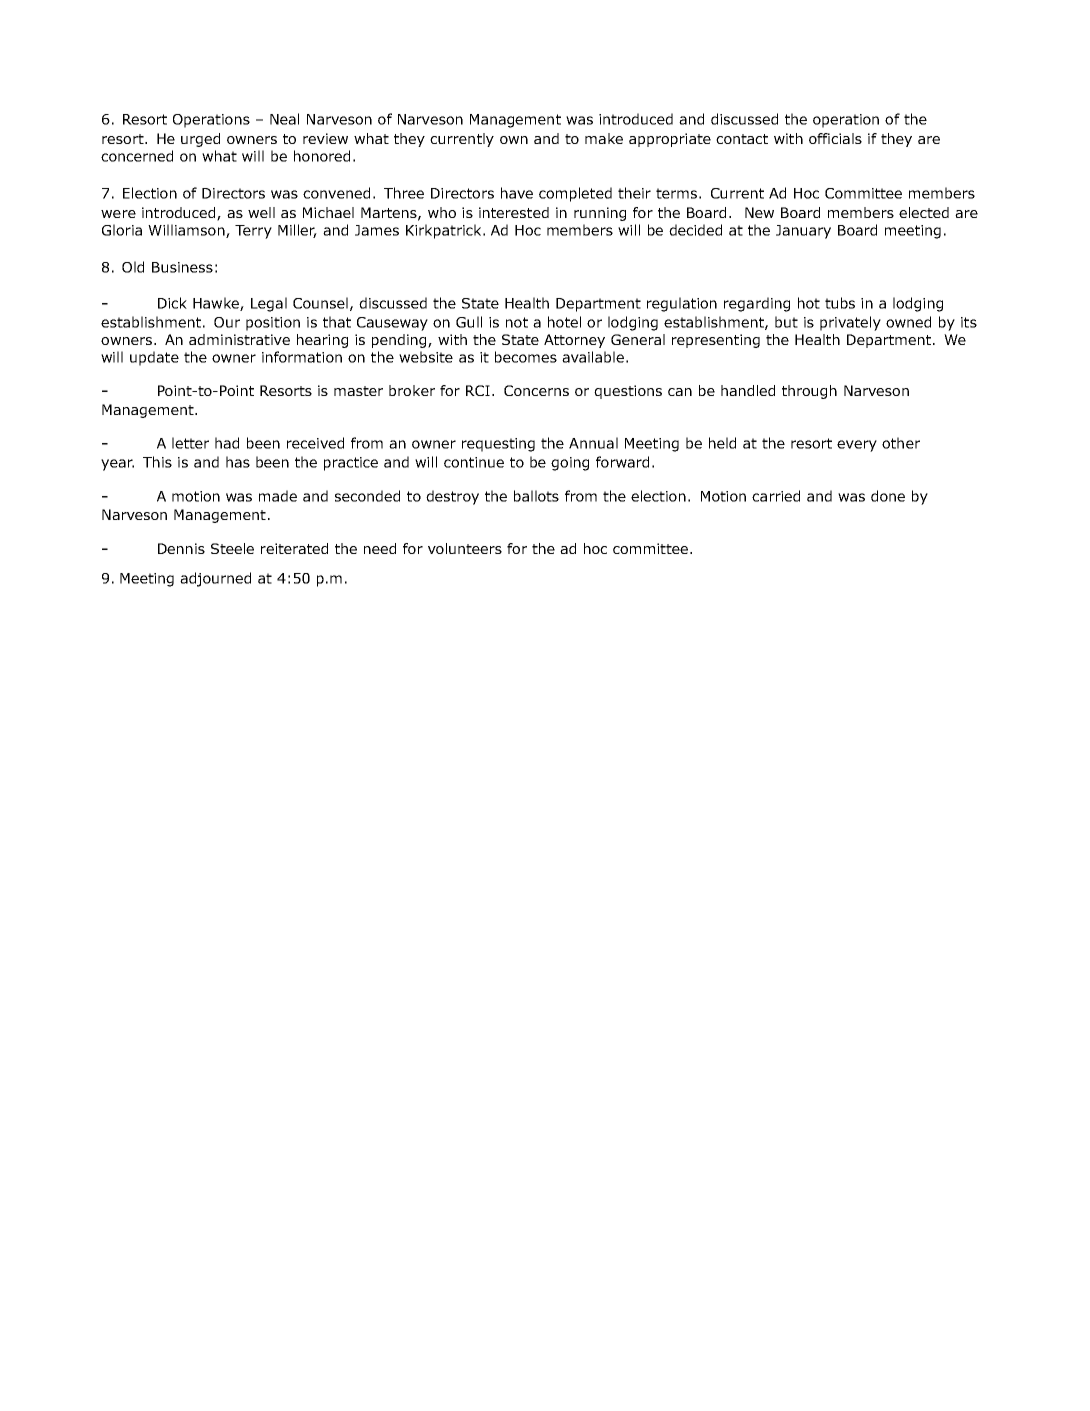  Describe the element at coordinates (835, 138) in the screenshot. I see `officials` at that location.
